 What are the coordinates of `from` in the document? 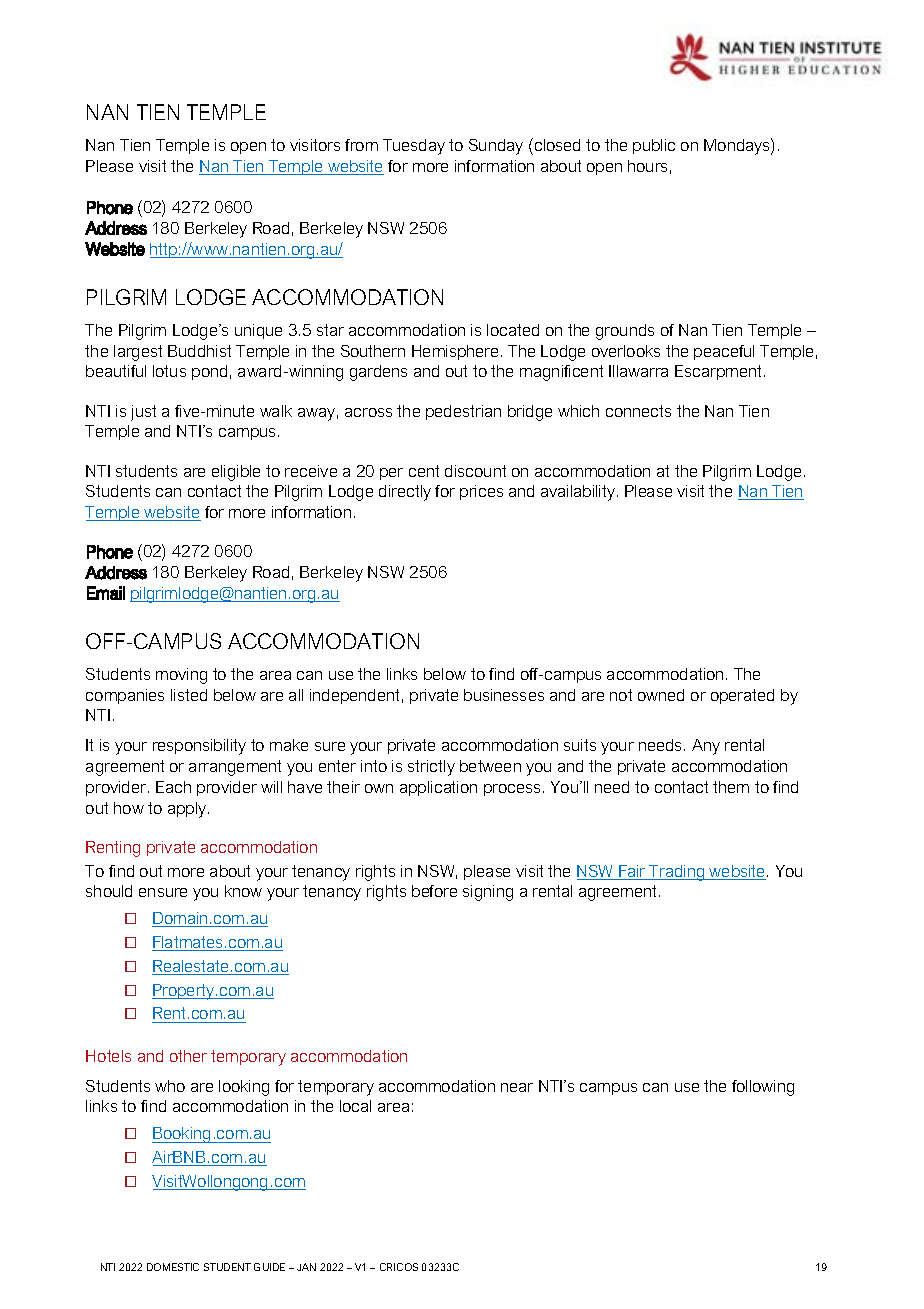 It's located at (361, 145).
